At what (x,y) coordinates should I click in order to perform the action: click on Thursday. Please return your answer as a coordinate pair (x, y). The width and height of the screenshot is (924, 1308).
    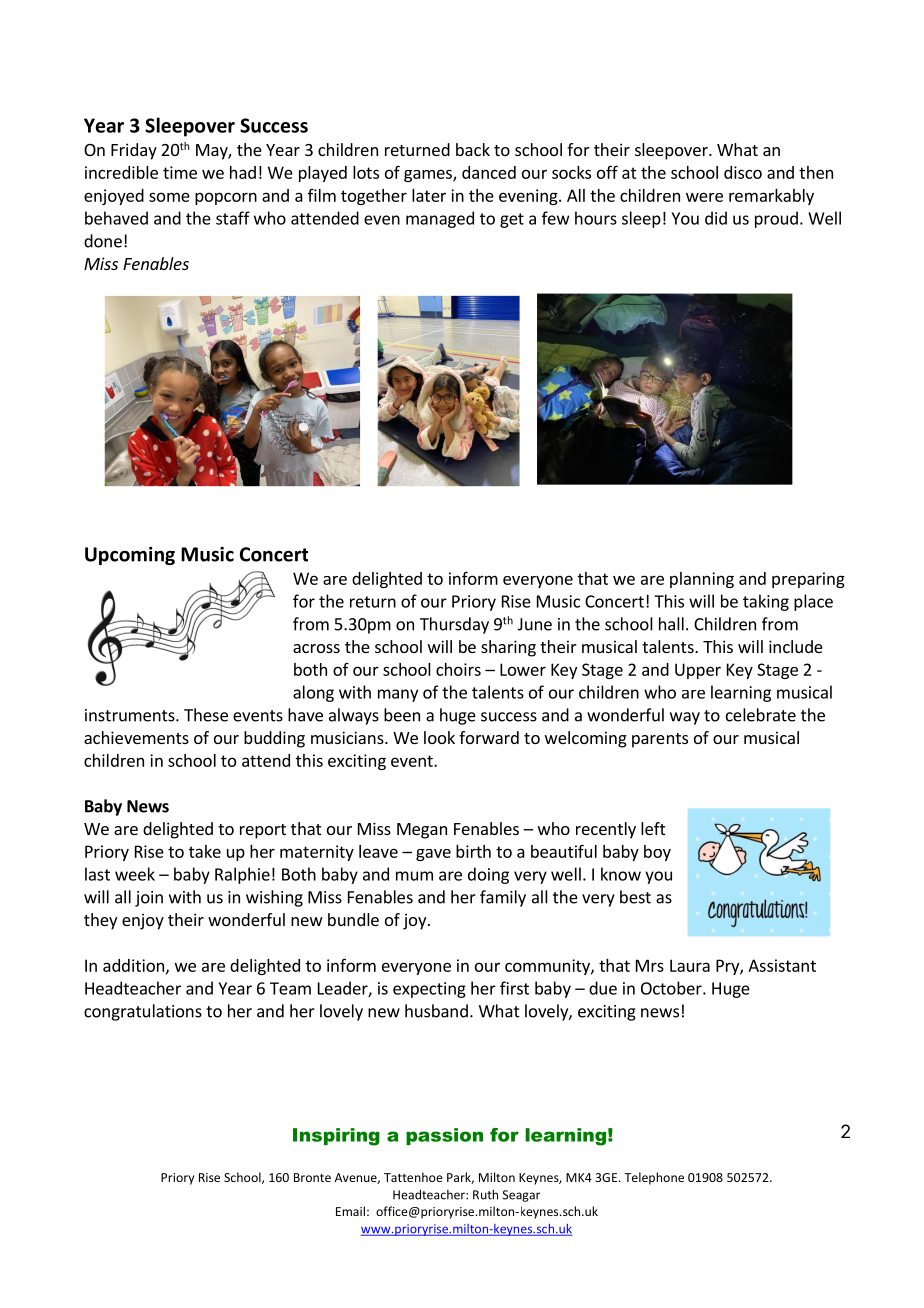
    Looking at the image, I should click on (454, 625).
